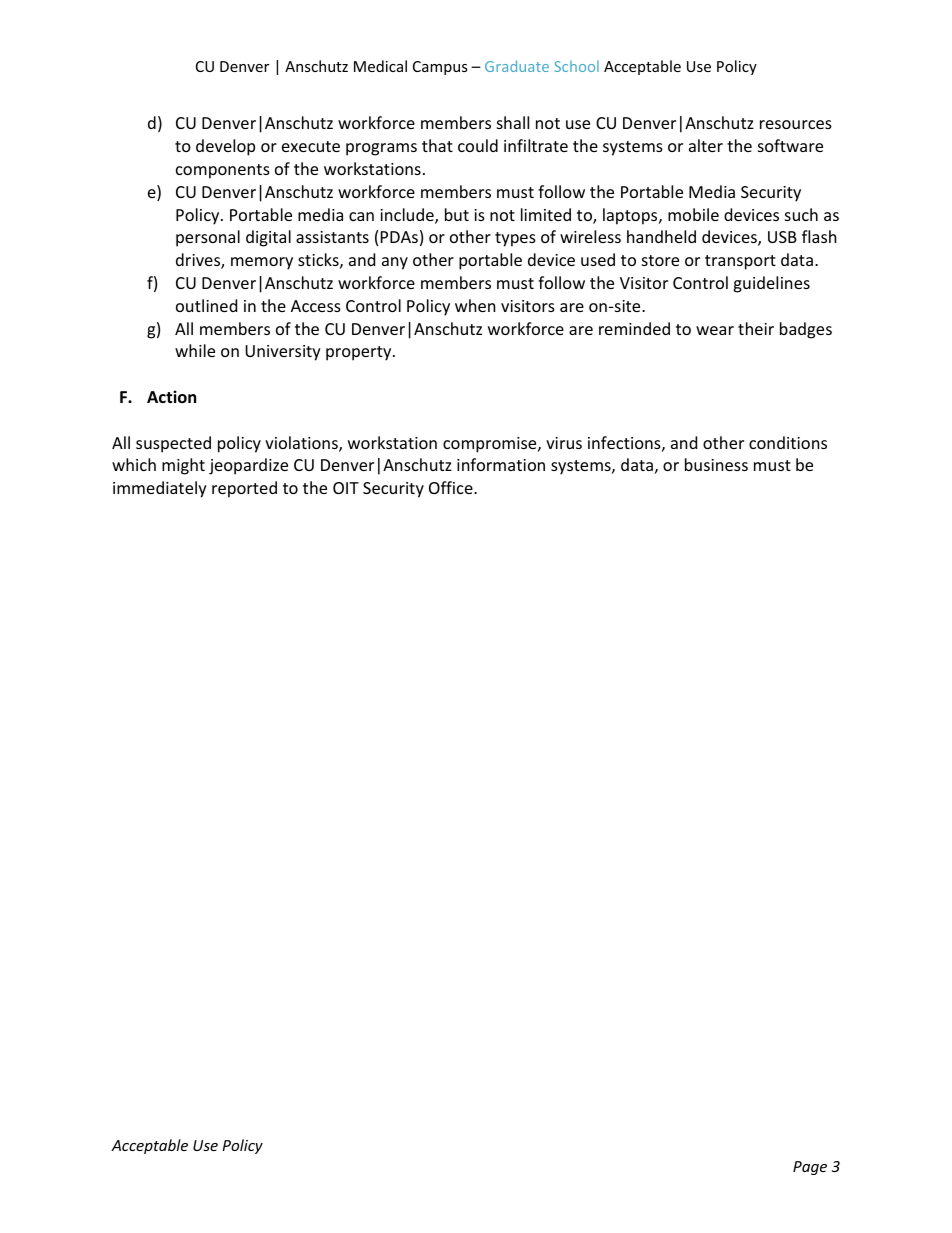 The width and height of the screenshot is (952, 1233). I want to click on business, so click(716, 464).
